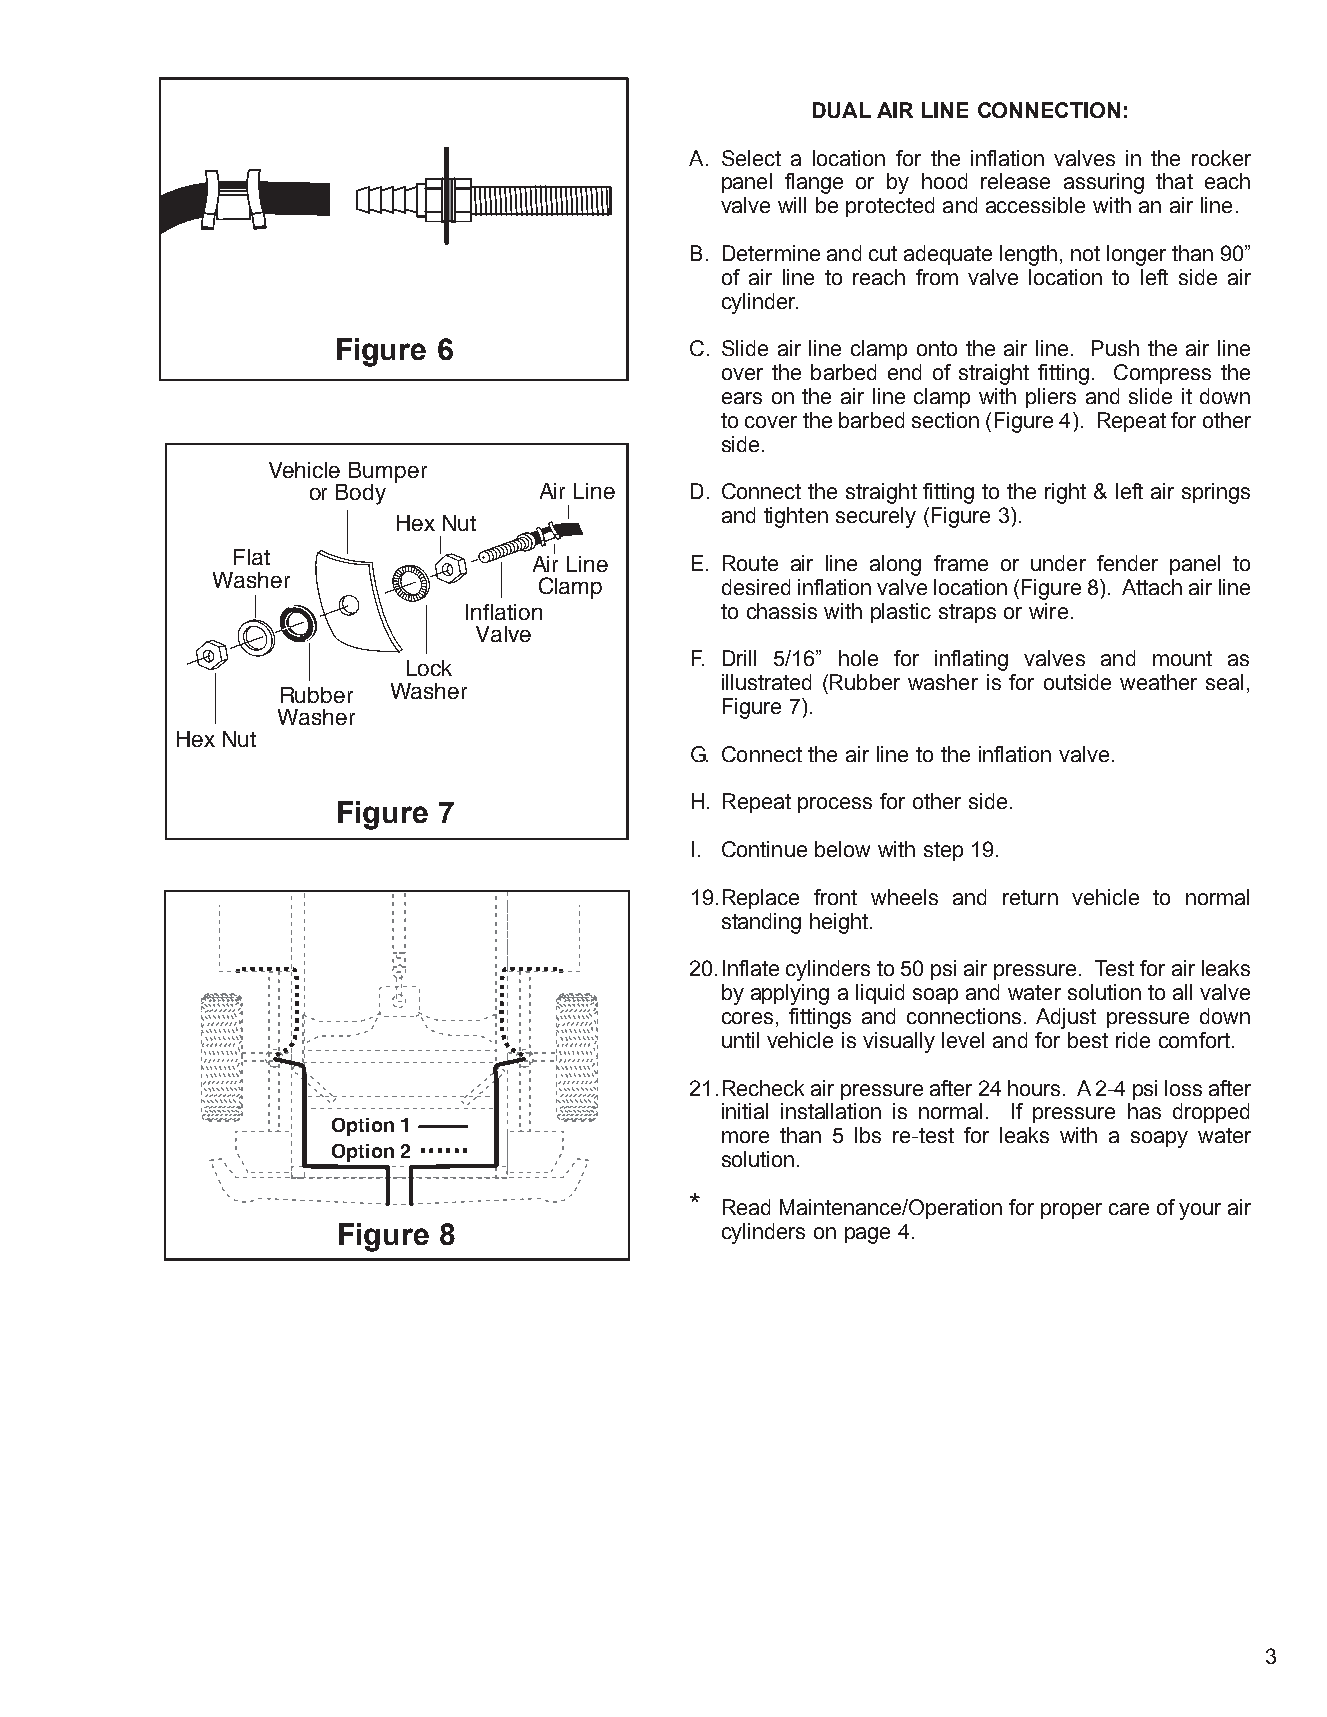 The image size is (1327, 1717). I want to click on tighten, so click(796, 517).
